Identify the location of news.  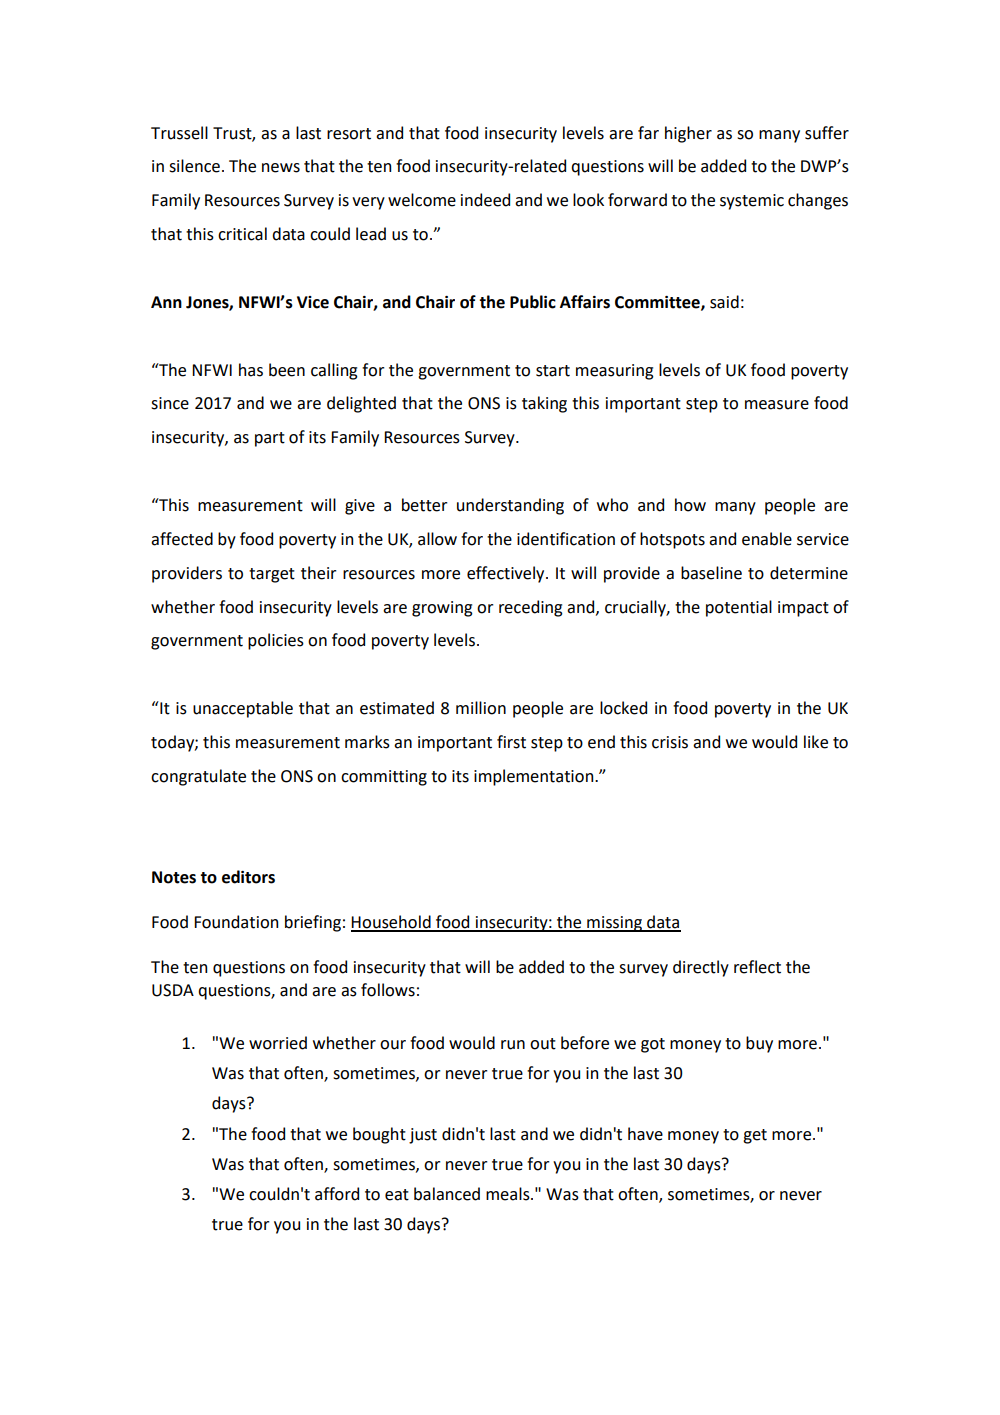
(281, 168).
